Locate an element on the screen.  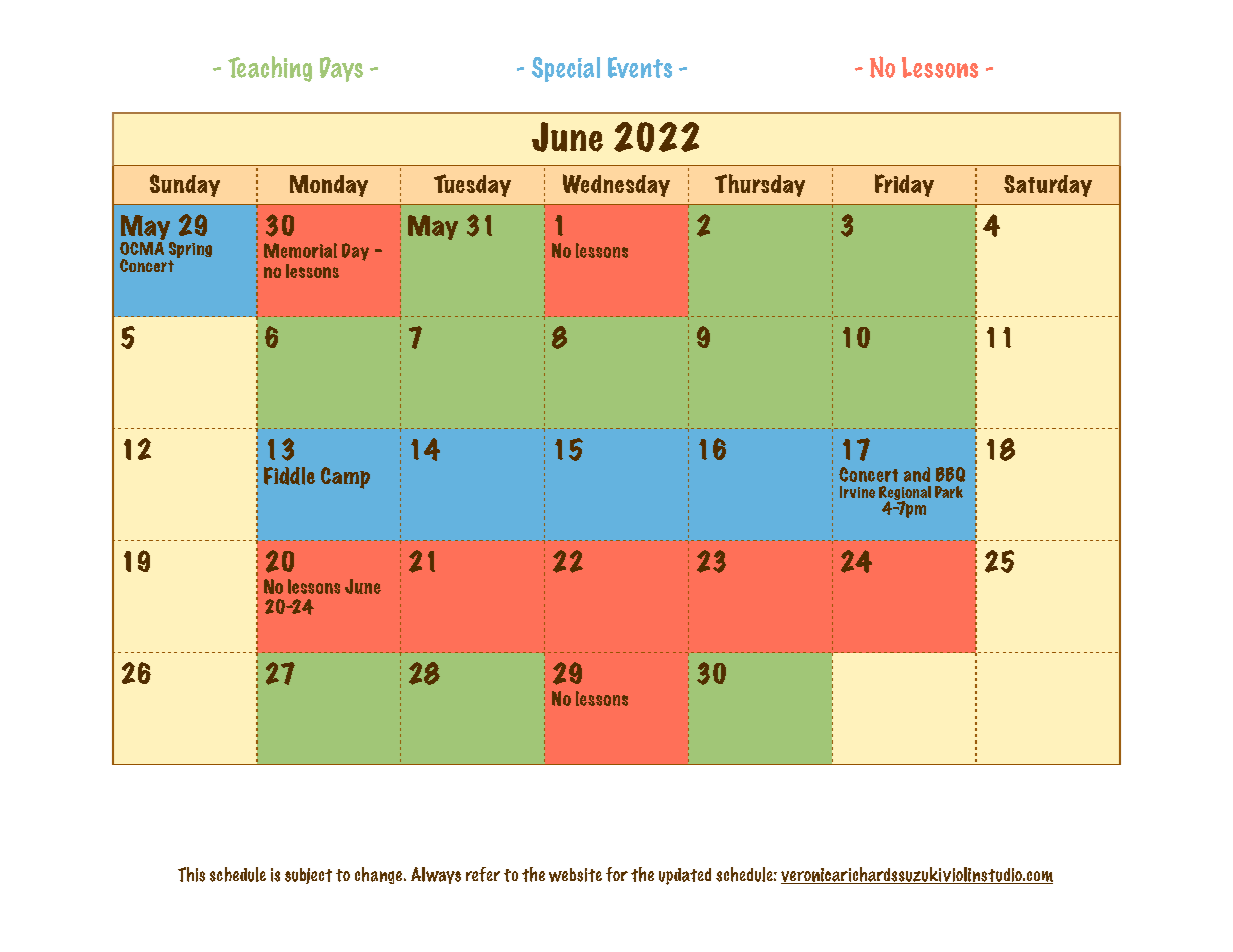
Irvine is located at coordinates (857, 492).
